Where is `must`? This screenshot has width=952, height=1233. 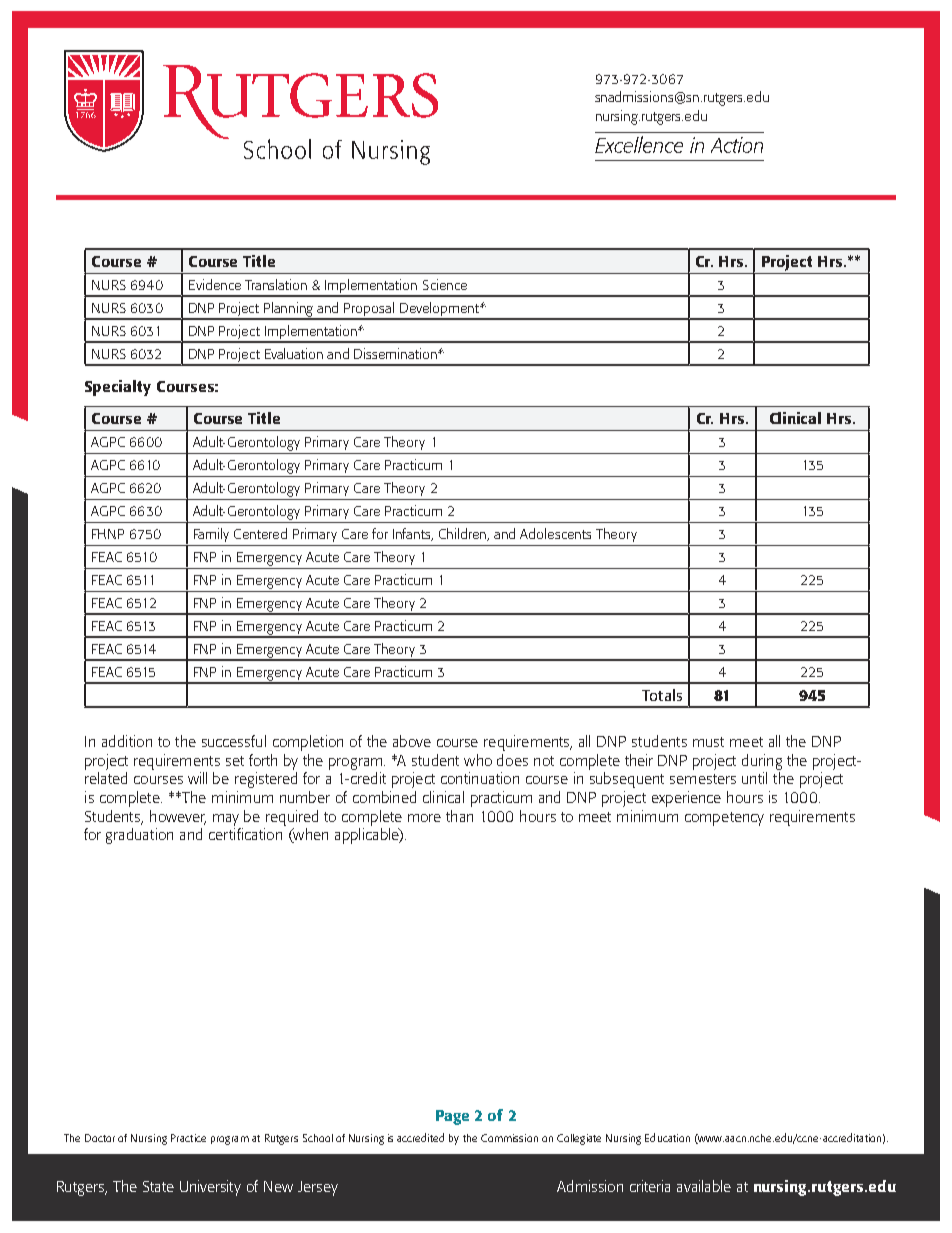 must is located at coordinates (708, 742).
